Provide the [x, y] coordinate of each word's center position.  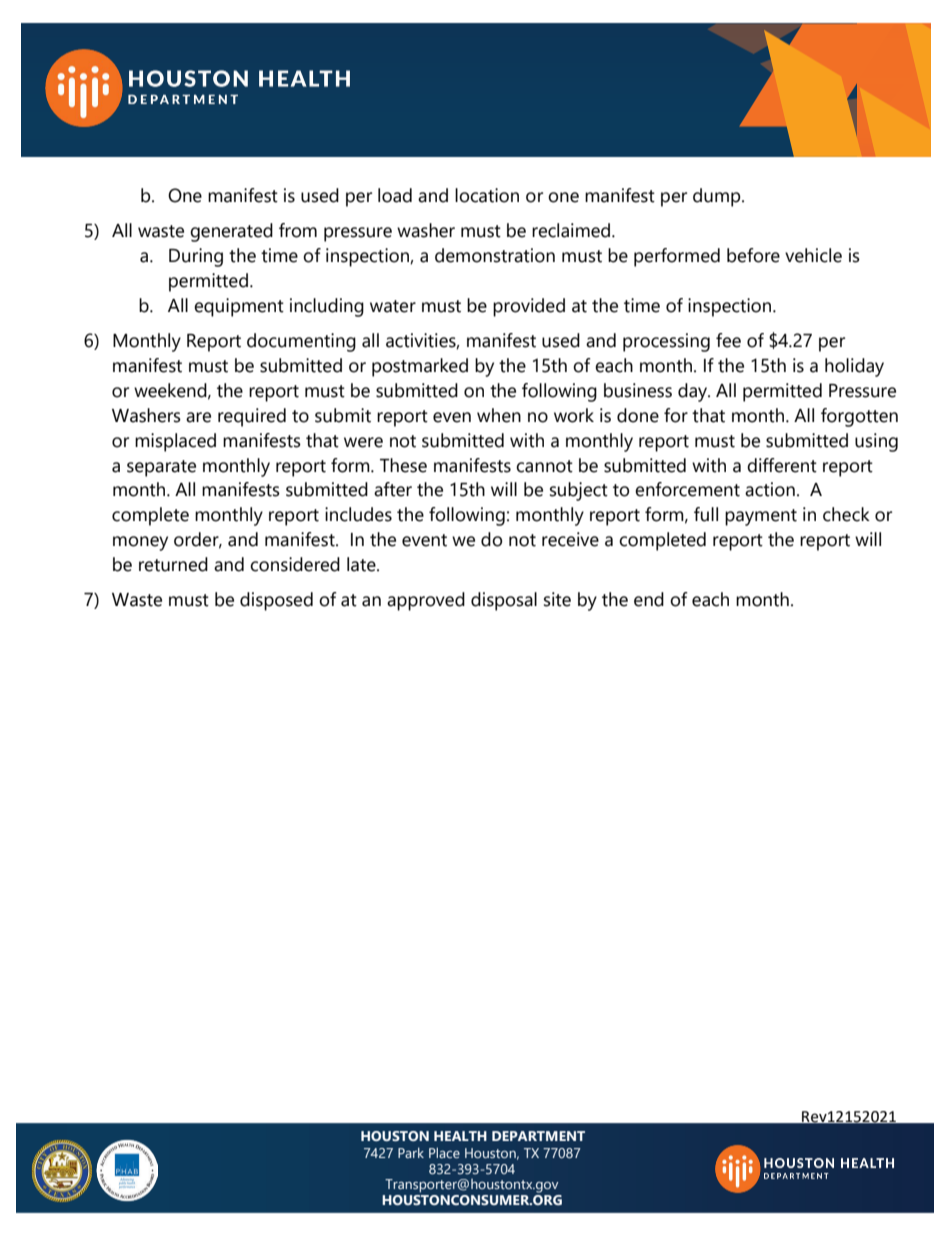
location [487, 195]
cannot [544, 466]
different [782, 465]
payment [761, 517]
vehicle [813, 255]
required [252, 417]
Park [411, 1152]
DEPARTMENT [538, 1136]
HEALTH [460, 1136]
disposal [504, 601]
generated [231, 232]
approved [426, 601]
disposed [276, 601]
